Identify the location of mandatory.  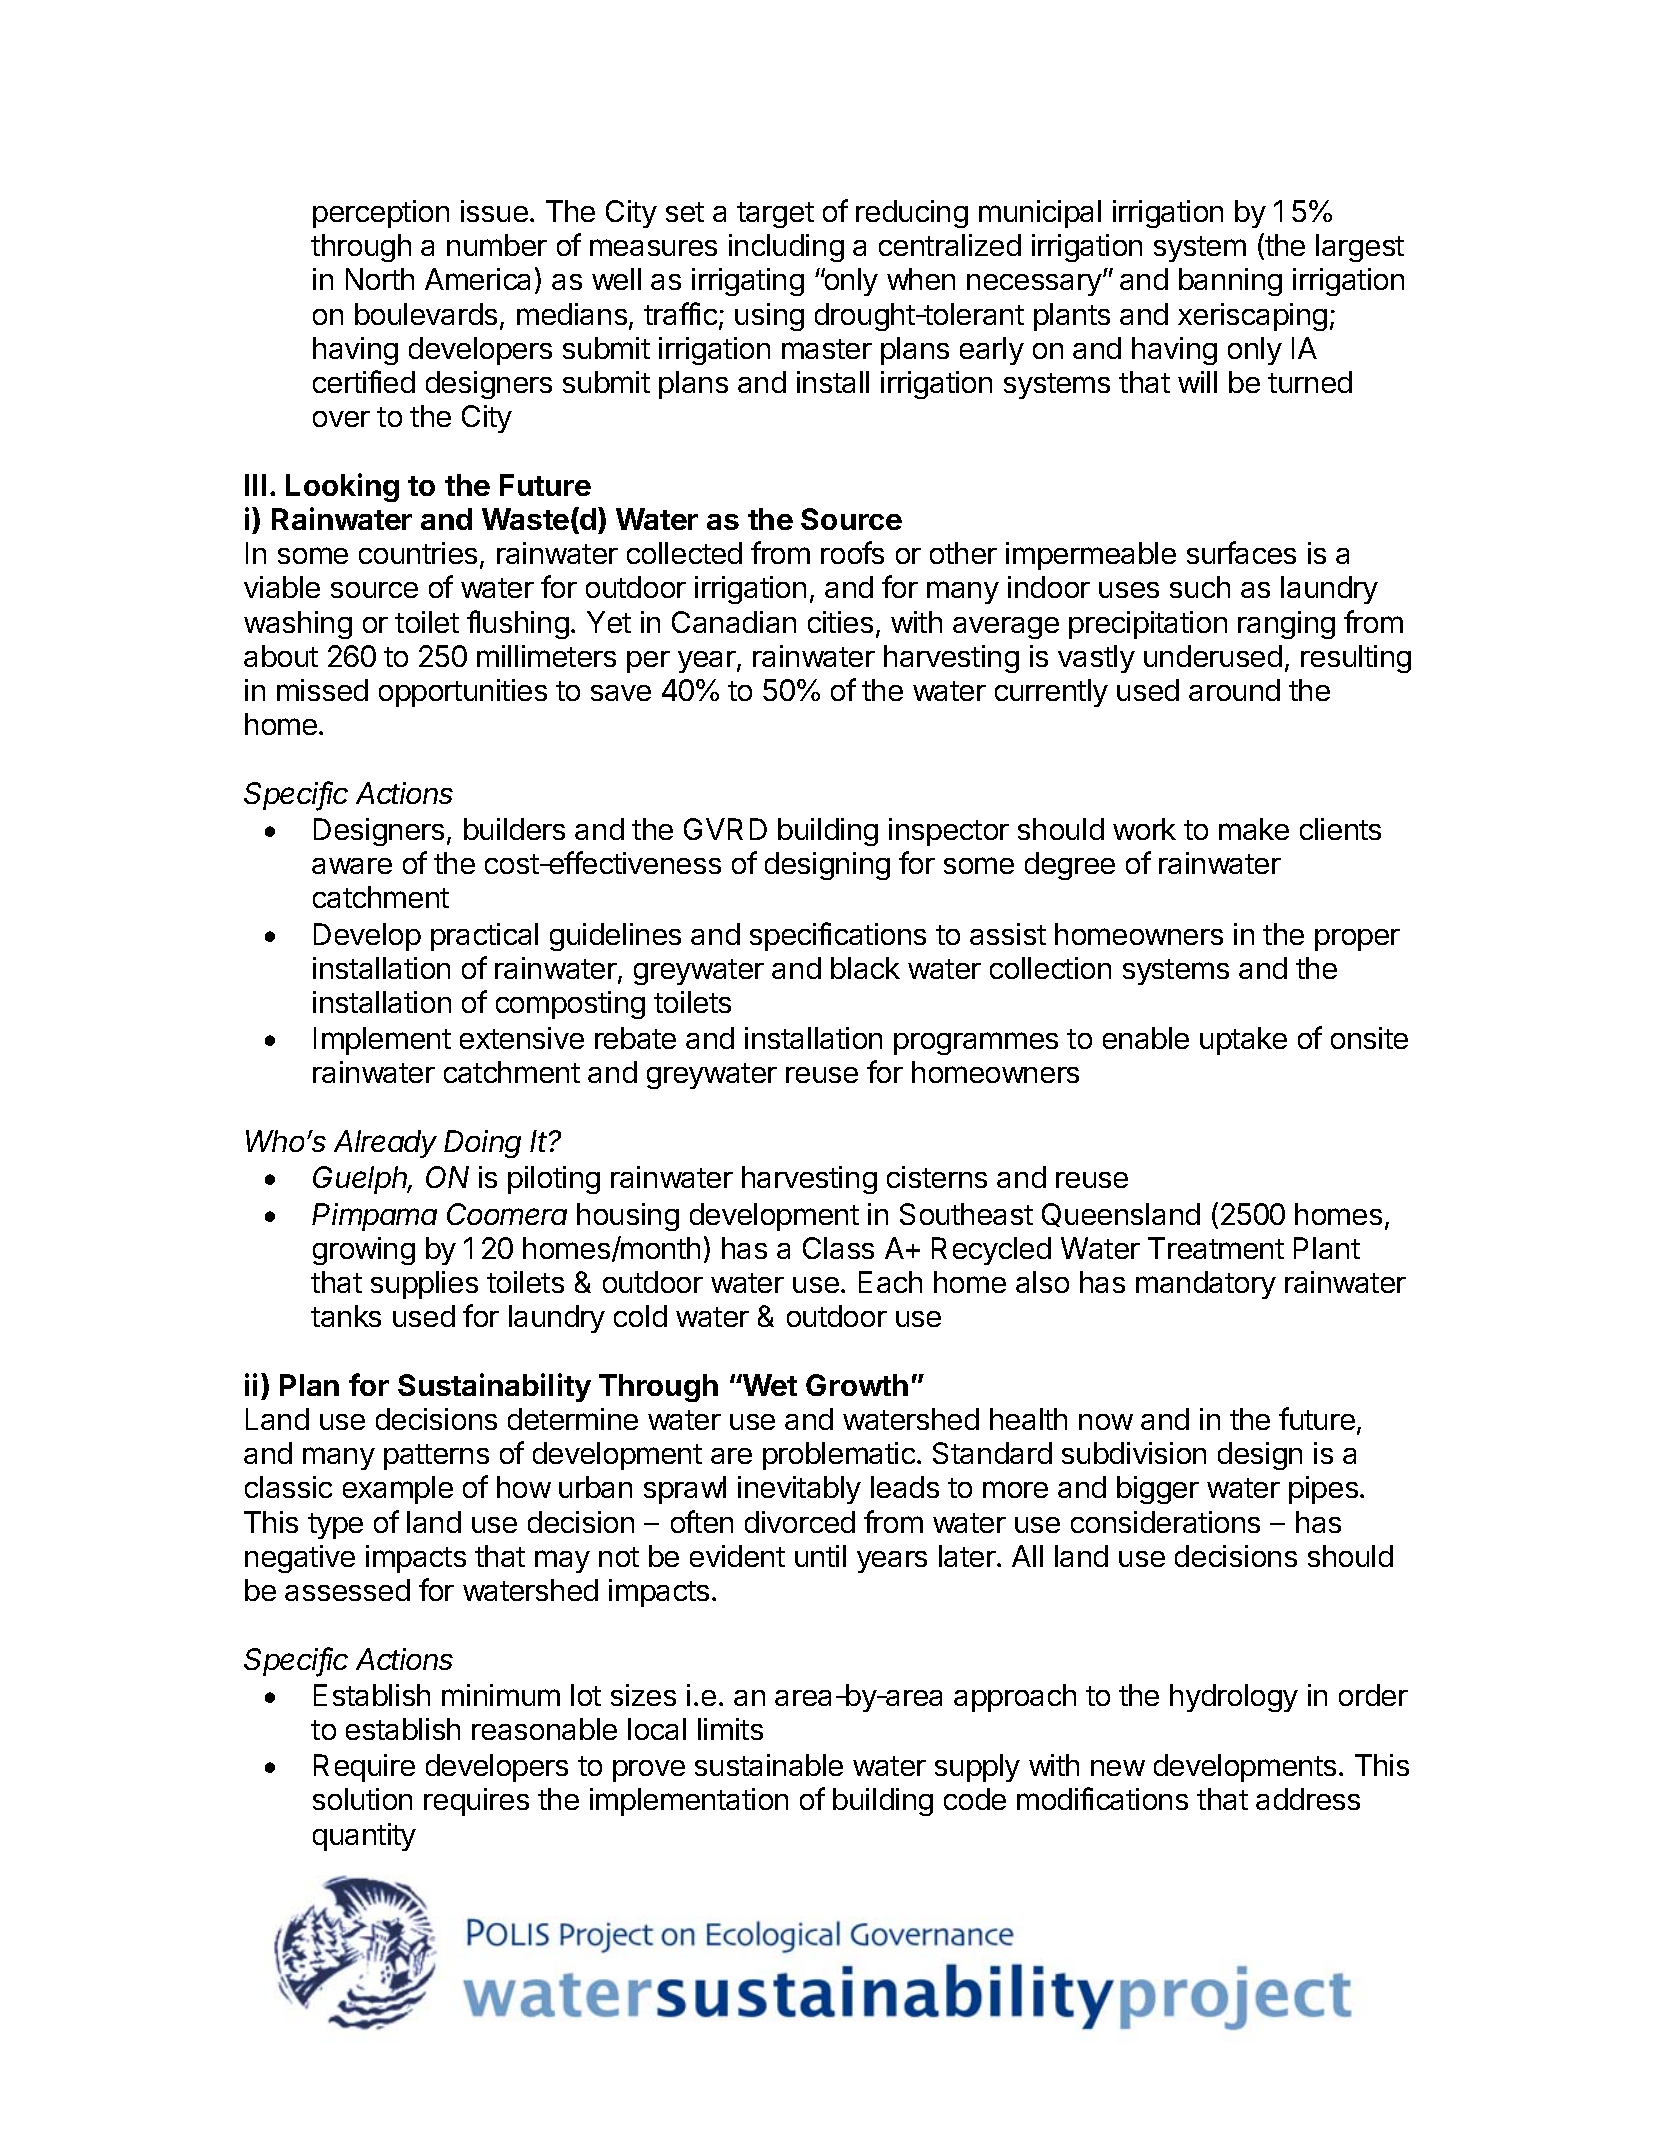
(1206, 1285).
